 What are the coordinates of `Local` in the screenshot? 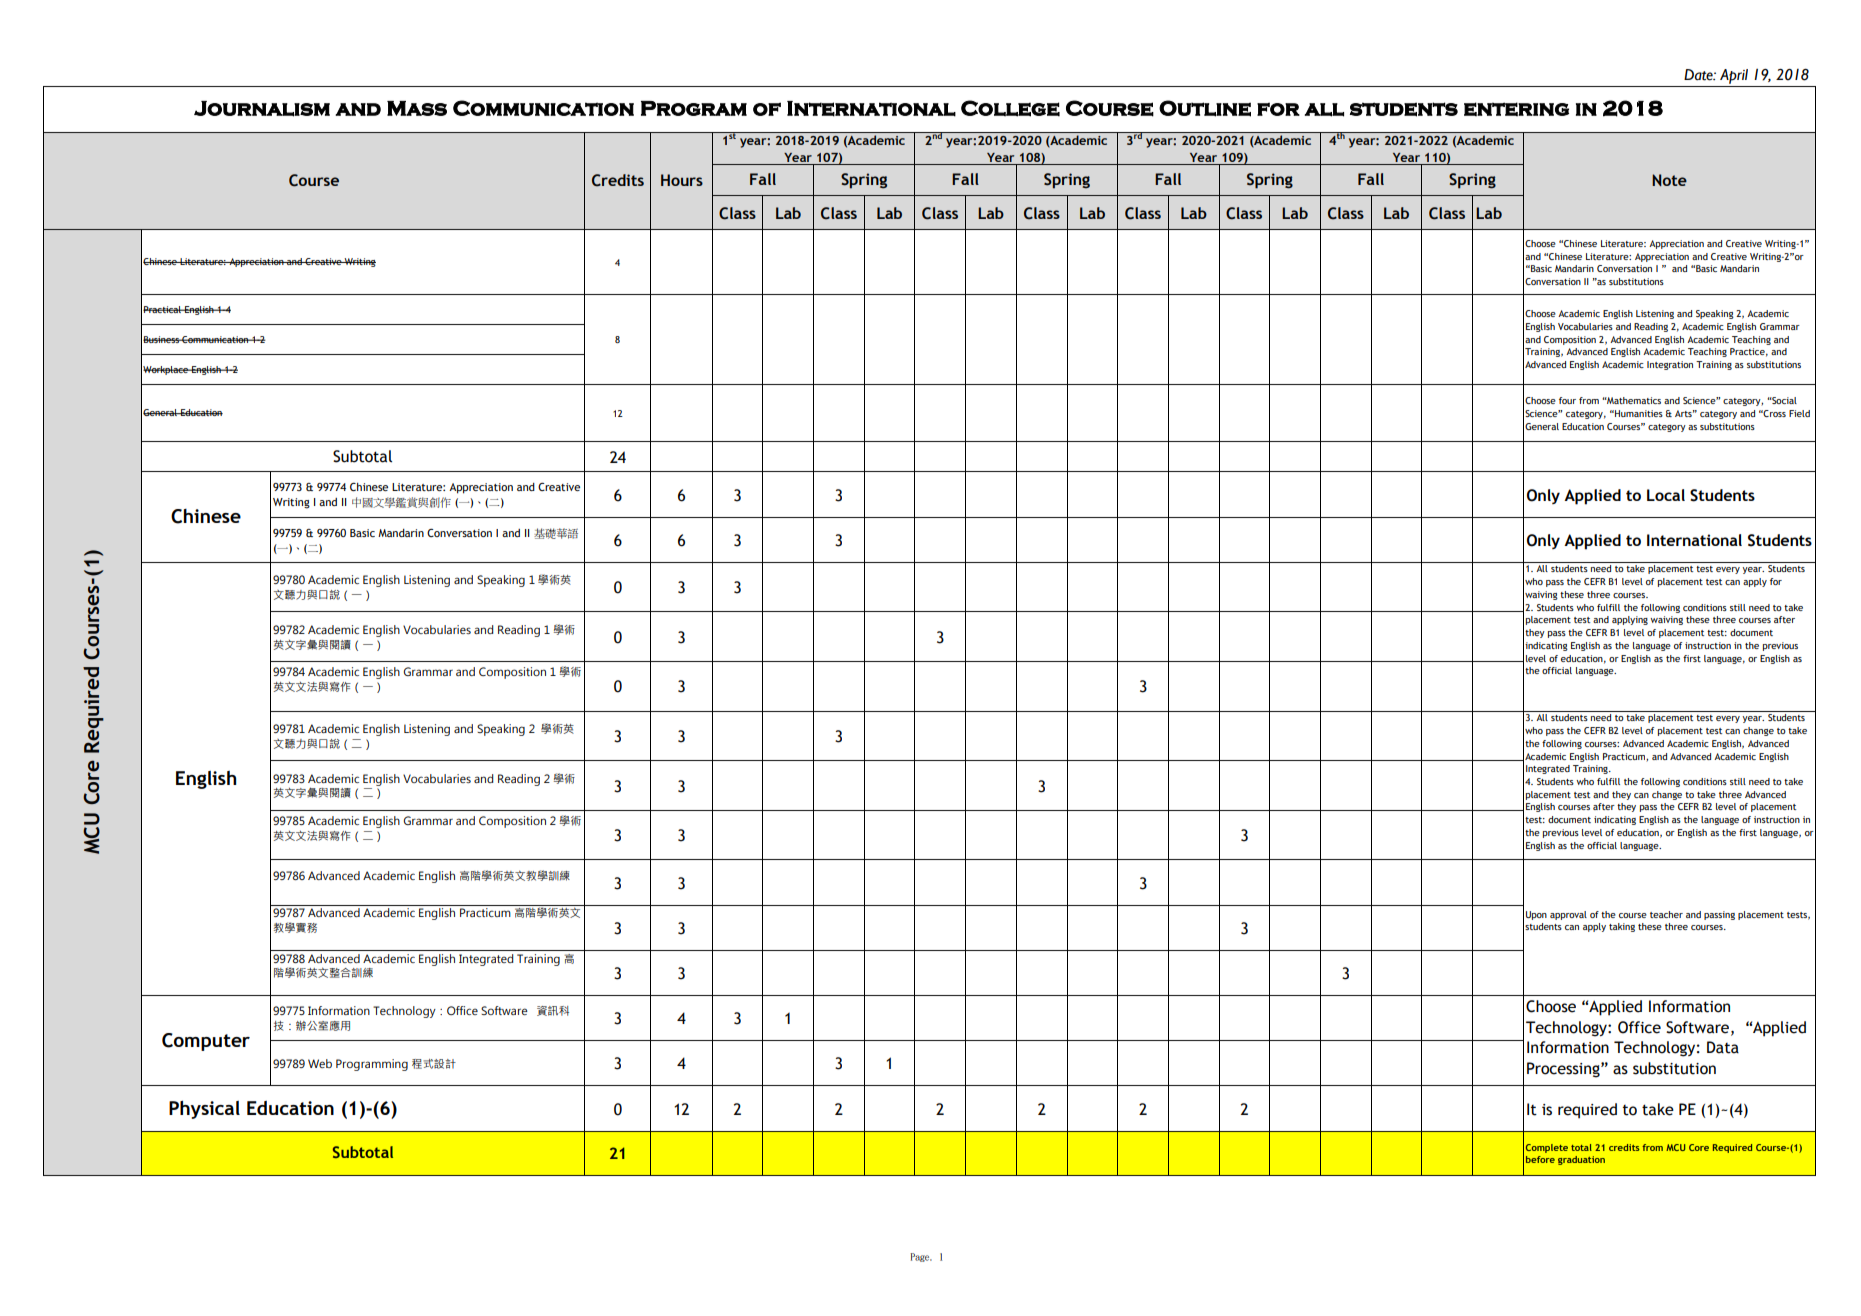 It's located at (1666, 495).
